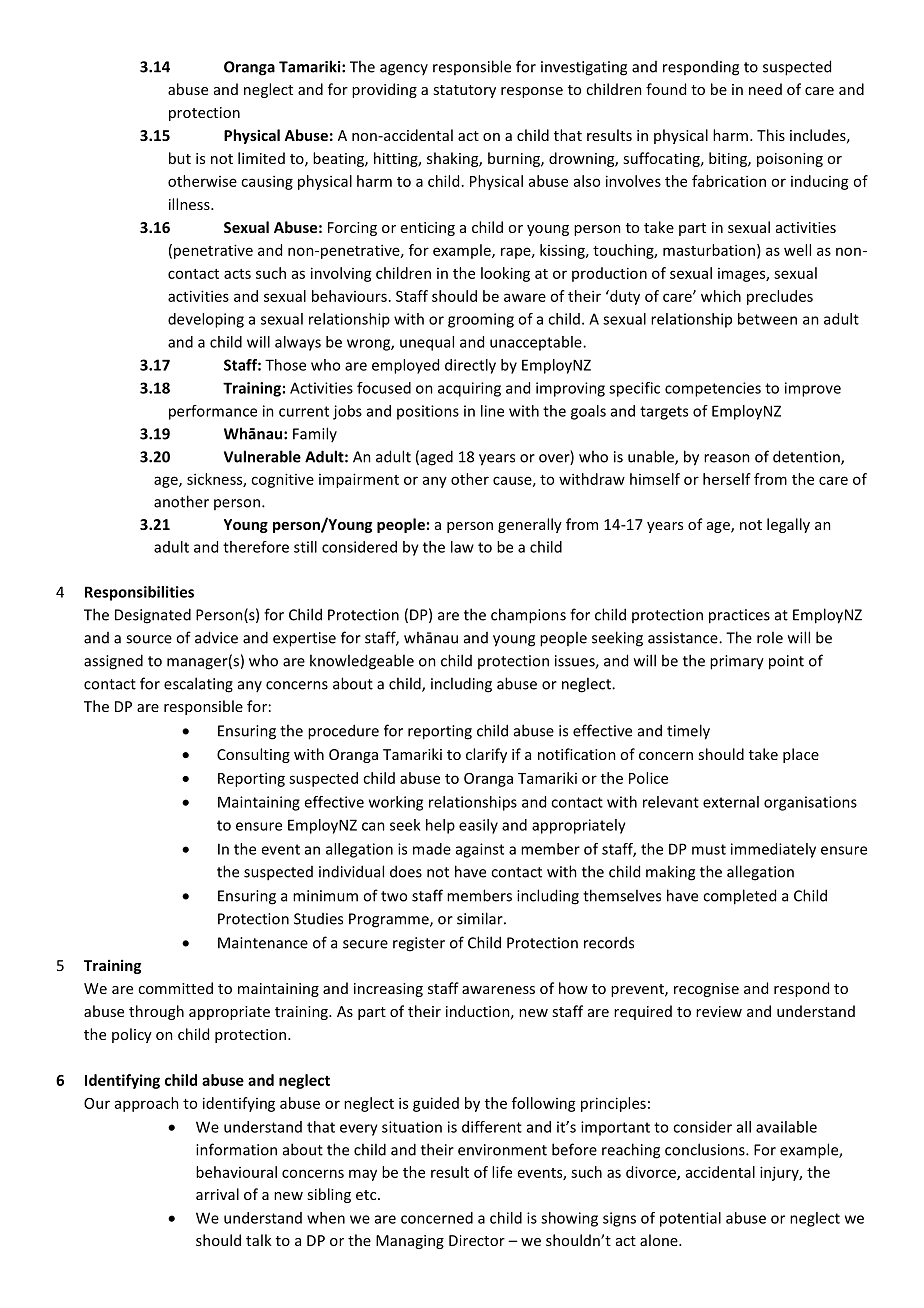  What do you see at coordinates (216, 637) in the screenshot?
I see `advice` at bounding box center [216, 637].
